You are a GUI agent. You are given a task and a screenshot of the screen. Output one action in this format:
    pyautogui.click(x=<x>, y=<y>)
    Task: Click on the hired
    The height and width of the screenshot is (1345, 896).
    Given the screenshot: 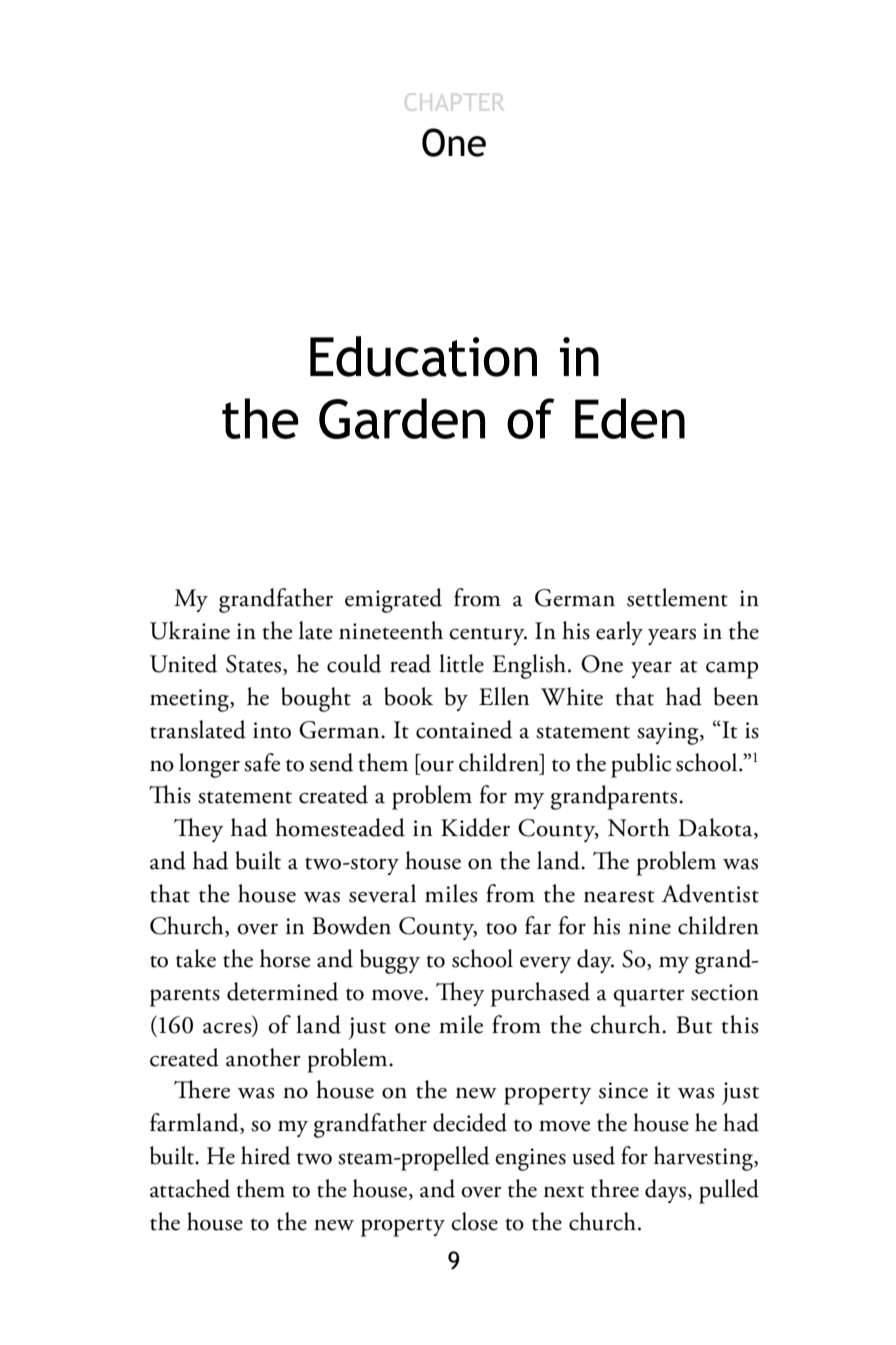 What is the action you would take?
    pyautogui.click(x=266, y=1155)
